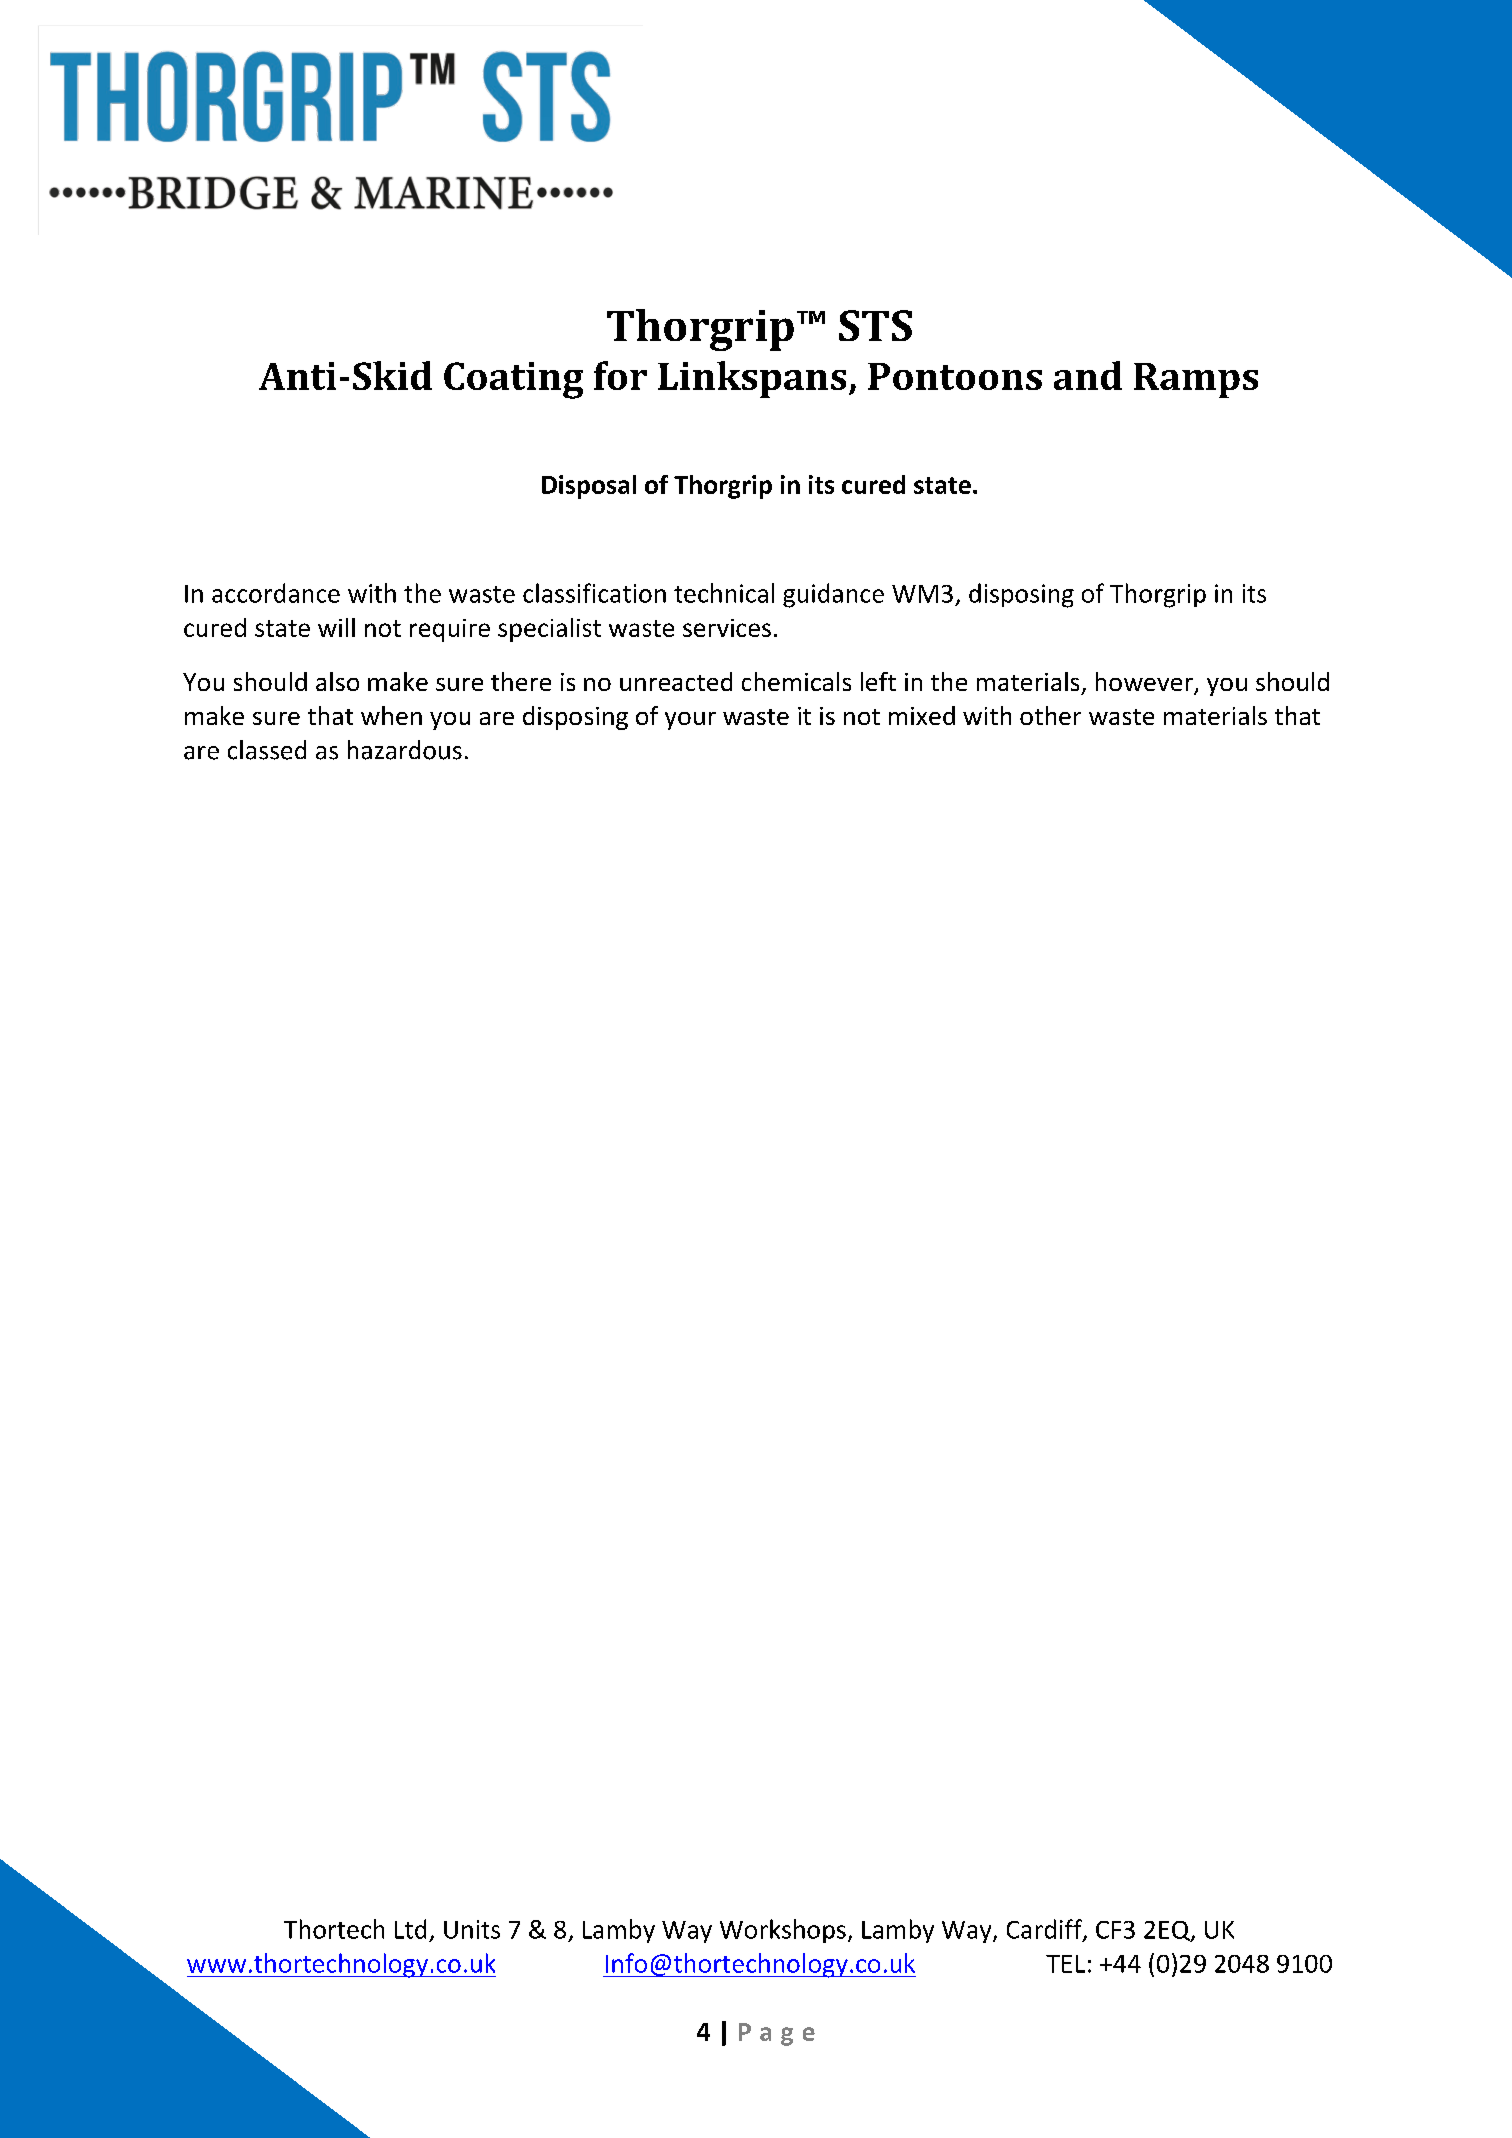 The width and height of the image is (1512, 2138). What do you see at coordinates (690, 721) in the image?
I see `your` at bounding box center [690, 721].
